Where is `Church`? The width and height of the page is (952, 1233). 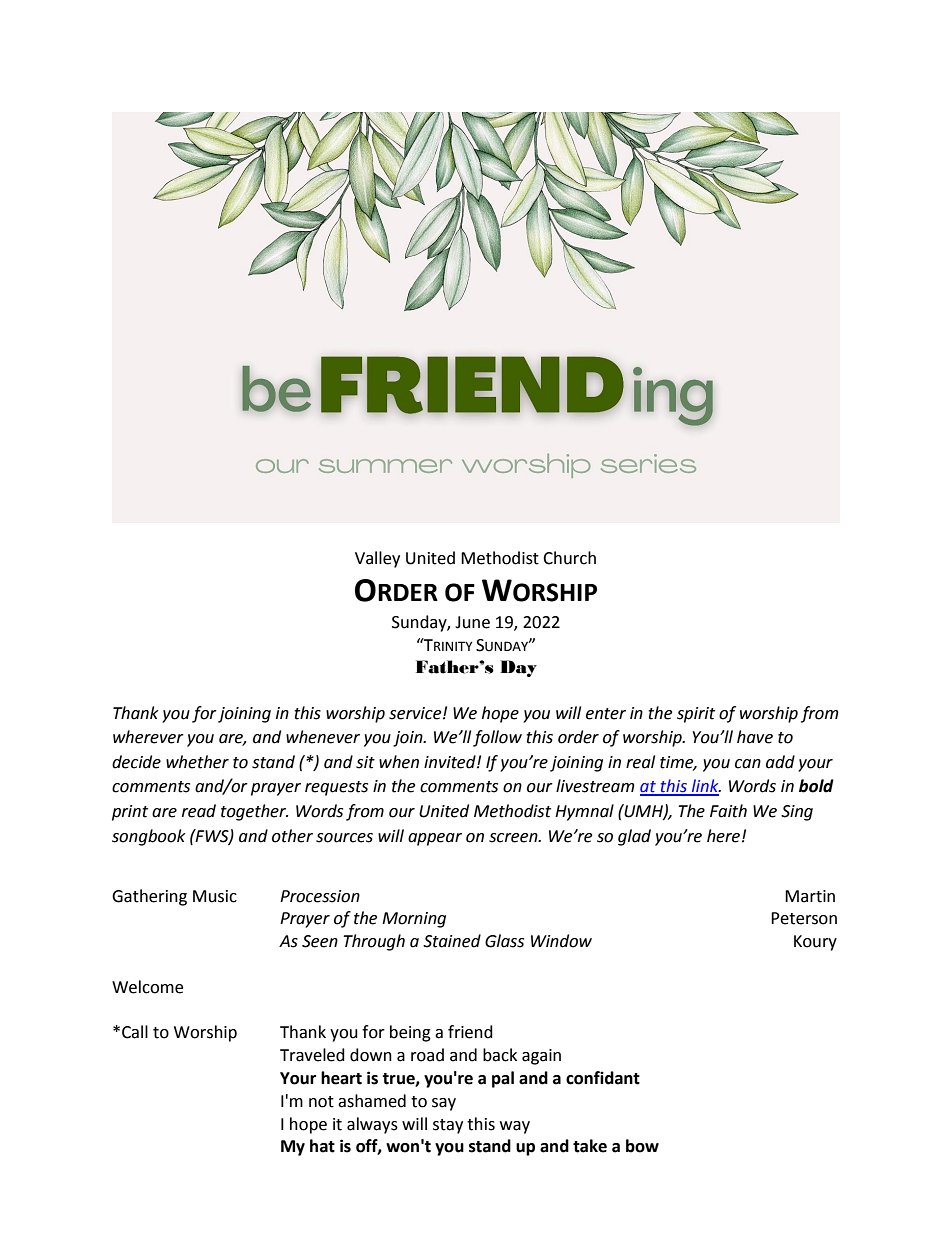 Church is located at coordinates (569, 558).
